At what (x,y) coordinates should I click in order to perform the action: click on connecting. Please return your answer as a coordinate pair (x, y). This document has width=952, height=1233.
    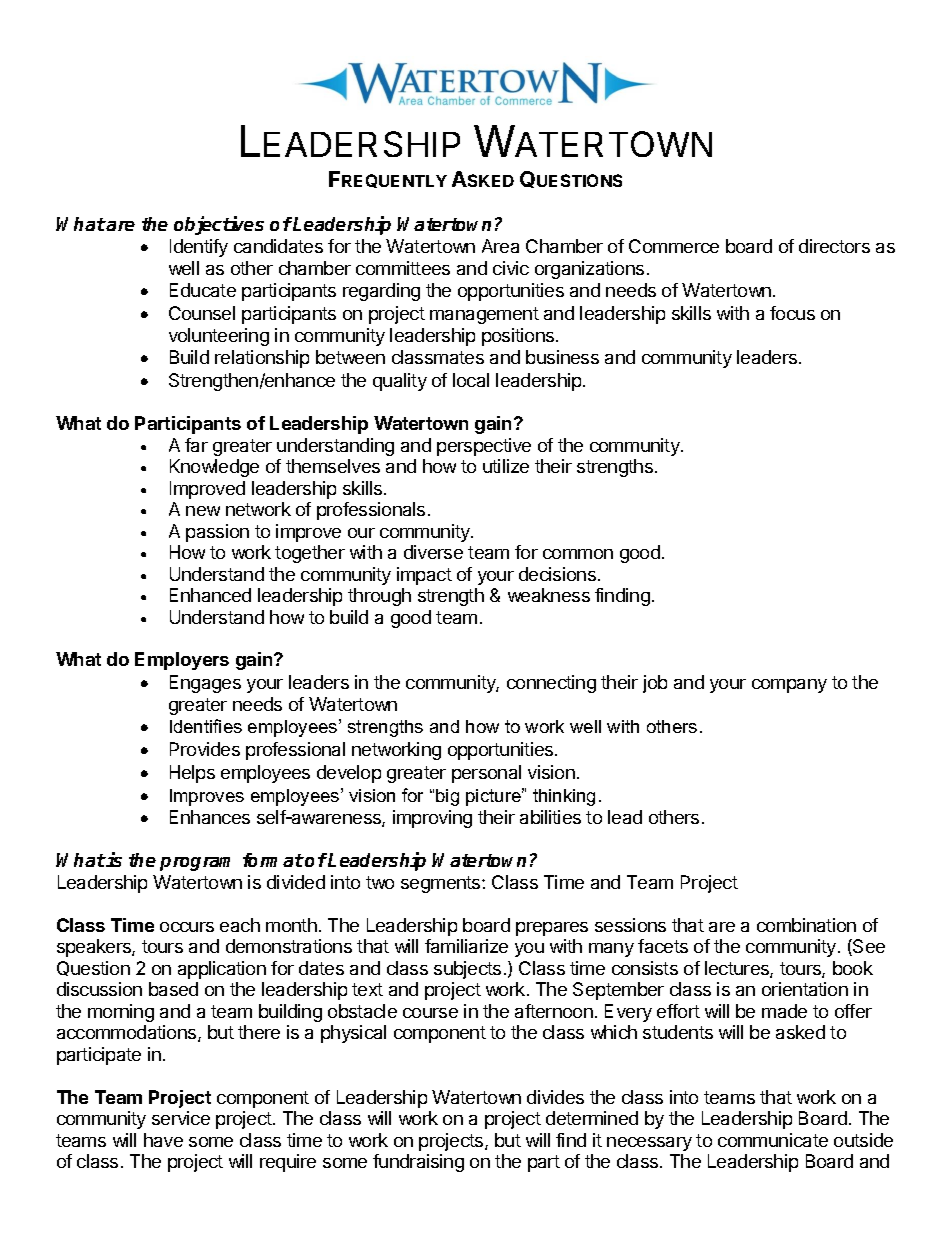
    Looking at the image, I should click on (551, 684).
